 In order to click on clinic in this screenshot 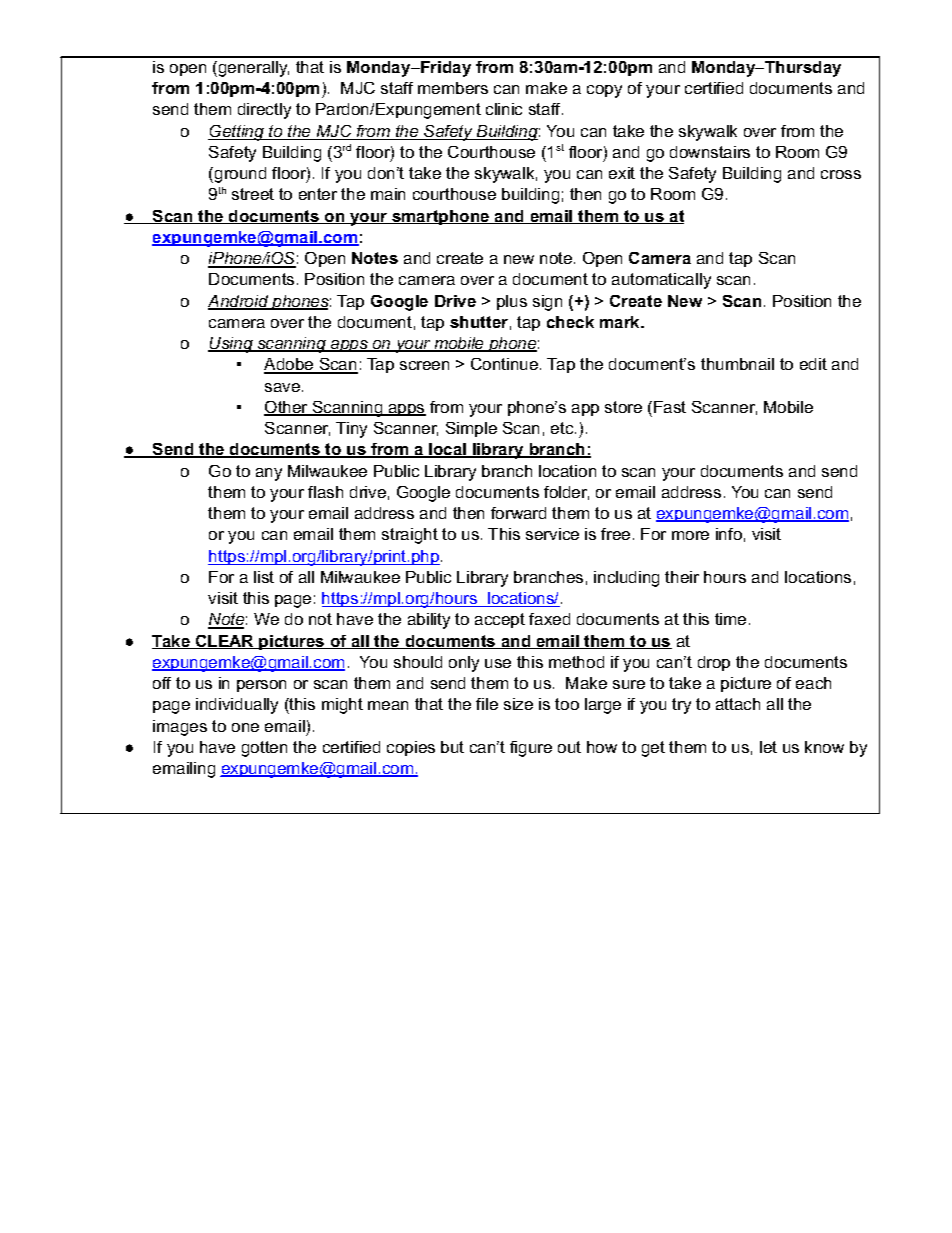, I will do `click(504, 109)`.
